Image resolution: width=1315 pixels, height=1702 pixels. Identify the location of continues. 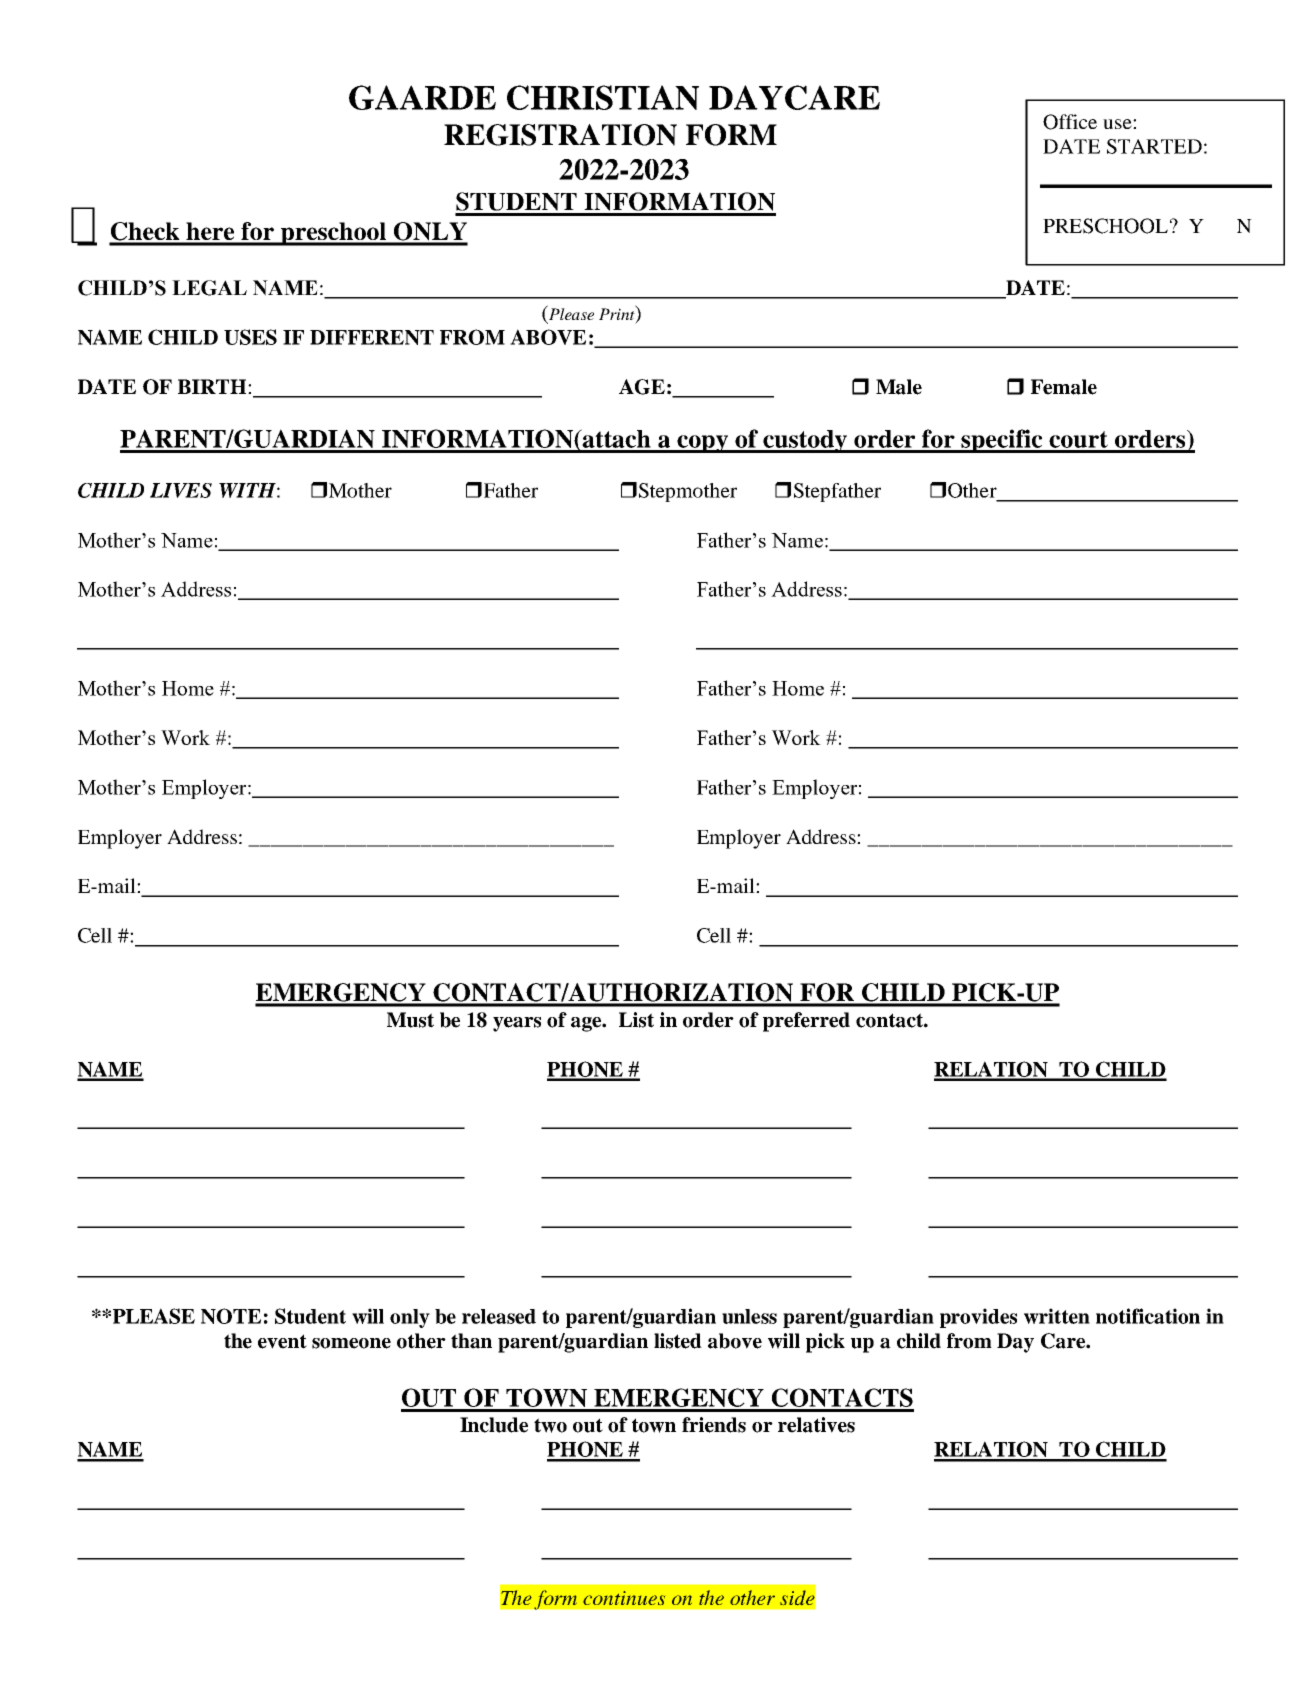
(624, 1598).
